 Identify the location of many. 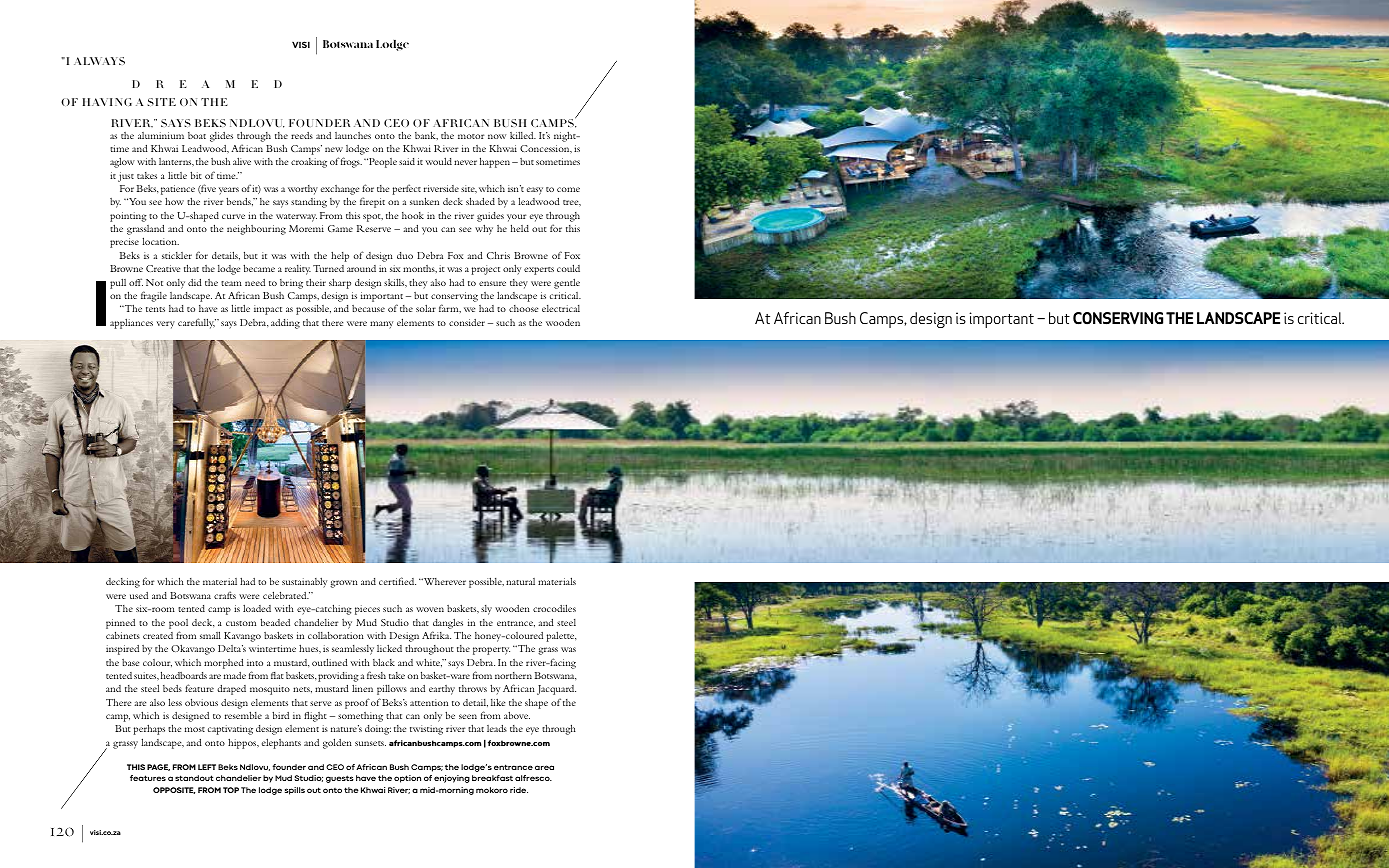
(381, 325).
